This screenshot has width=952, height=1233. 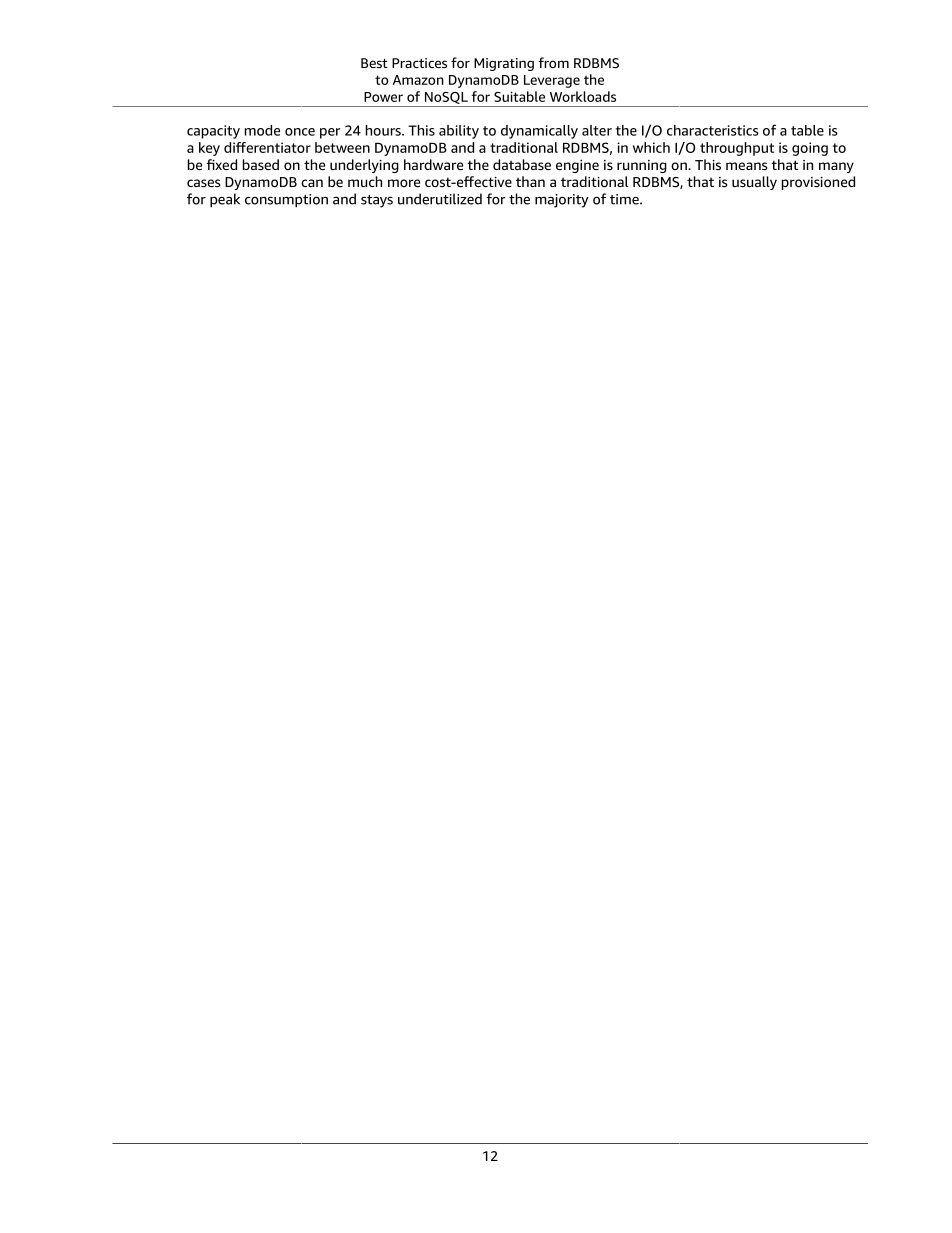 I want to click on characteristics, so click(x=713, y=130).
